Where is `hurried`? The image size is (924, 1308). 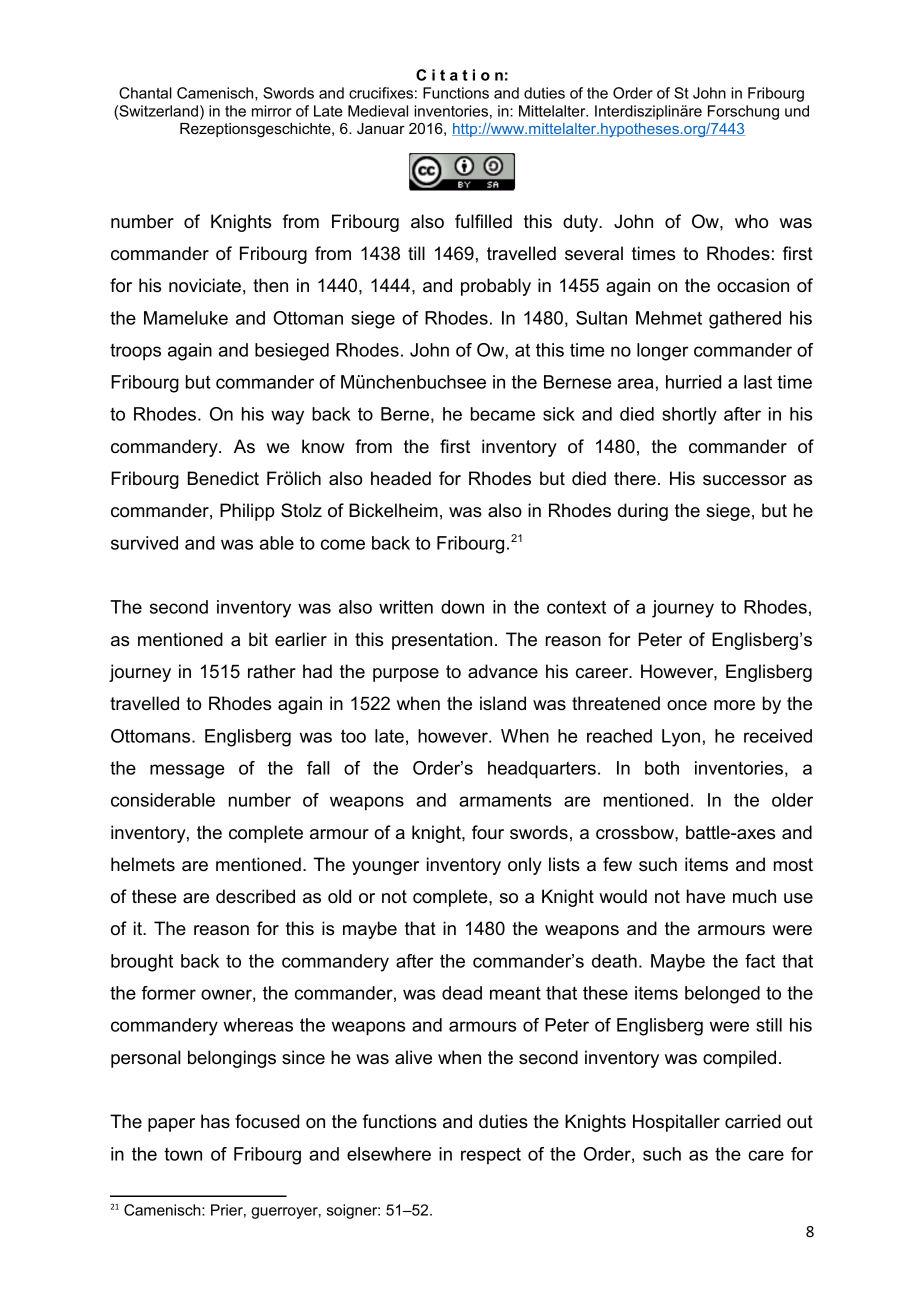
hurried is located at coordinates (693, 382).
